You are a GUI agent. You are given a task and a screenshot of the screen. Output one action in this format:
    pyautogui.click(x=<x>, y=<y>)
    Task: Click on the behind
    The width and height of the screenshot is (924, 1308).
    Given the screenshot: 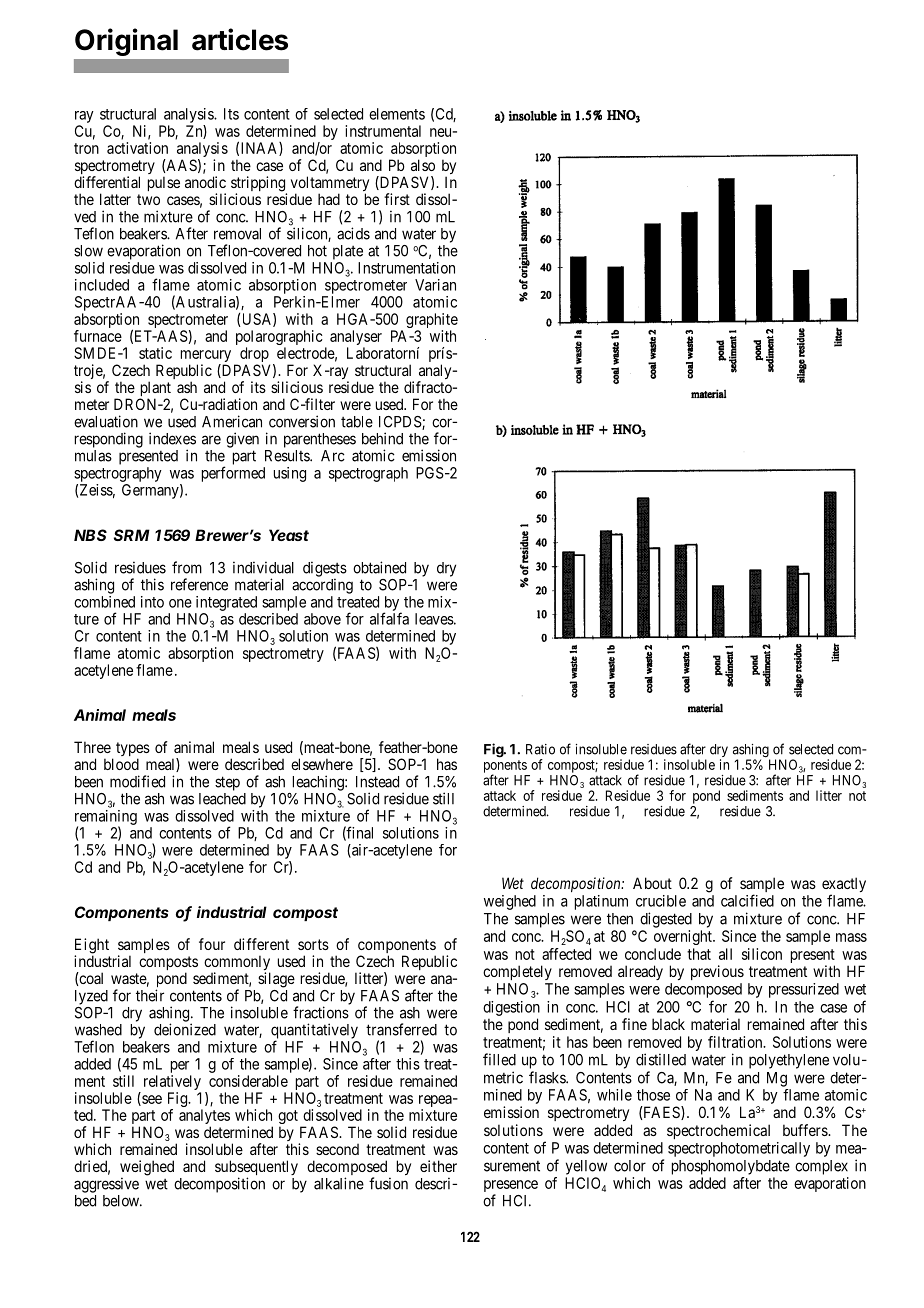 What is the action you would take?
    pyautogui.click(x=382, y=438)
